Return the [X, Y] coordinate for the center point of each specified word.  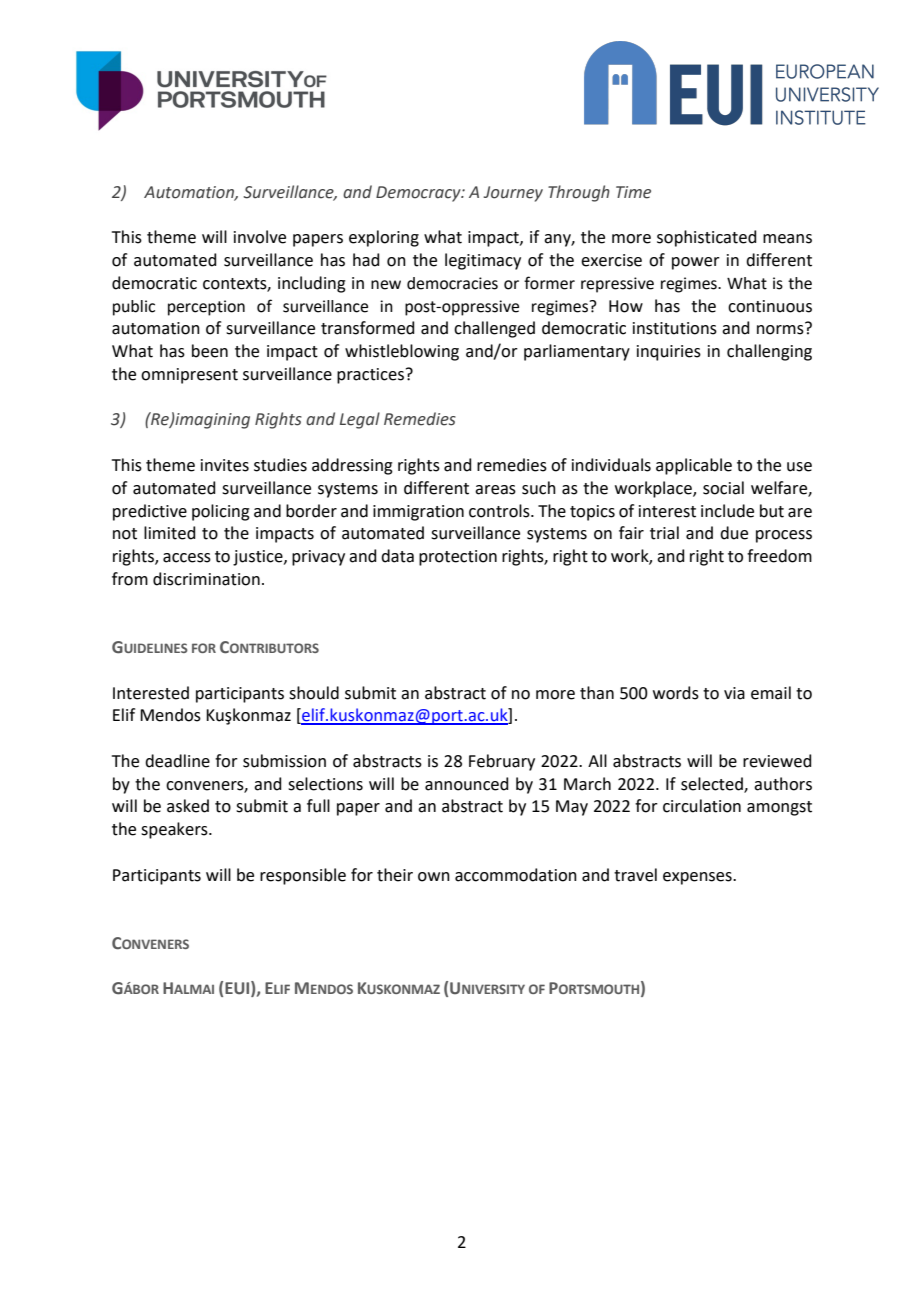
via [734, 693]
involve [260, 237]
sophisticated [707, 238]
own [434, 877]
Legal [360, 420]
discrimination [206, 579]
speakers [175, 830]
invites [225, 465]
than [597, 693]
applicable [694, 466]
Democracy [419, 194]
